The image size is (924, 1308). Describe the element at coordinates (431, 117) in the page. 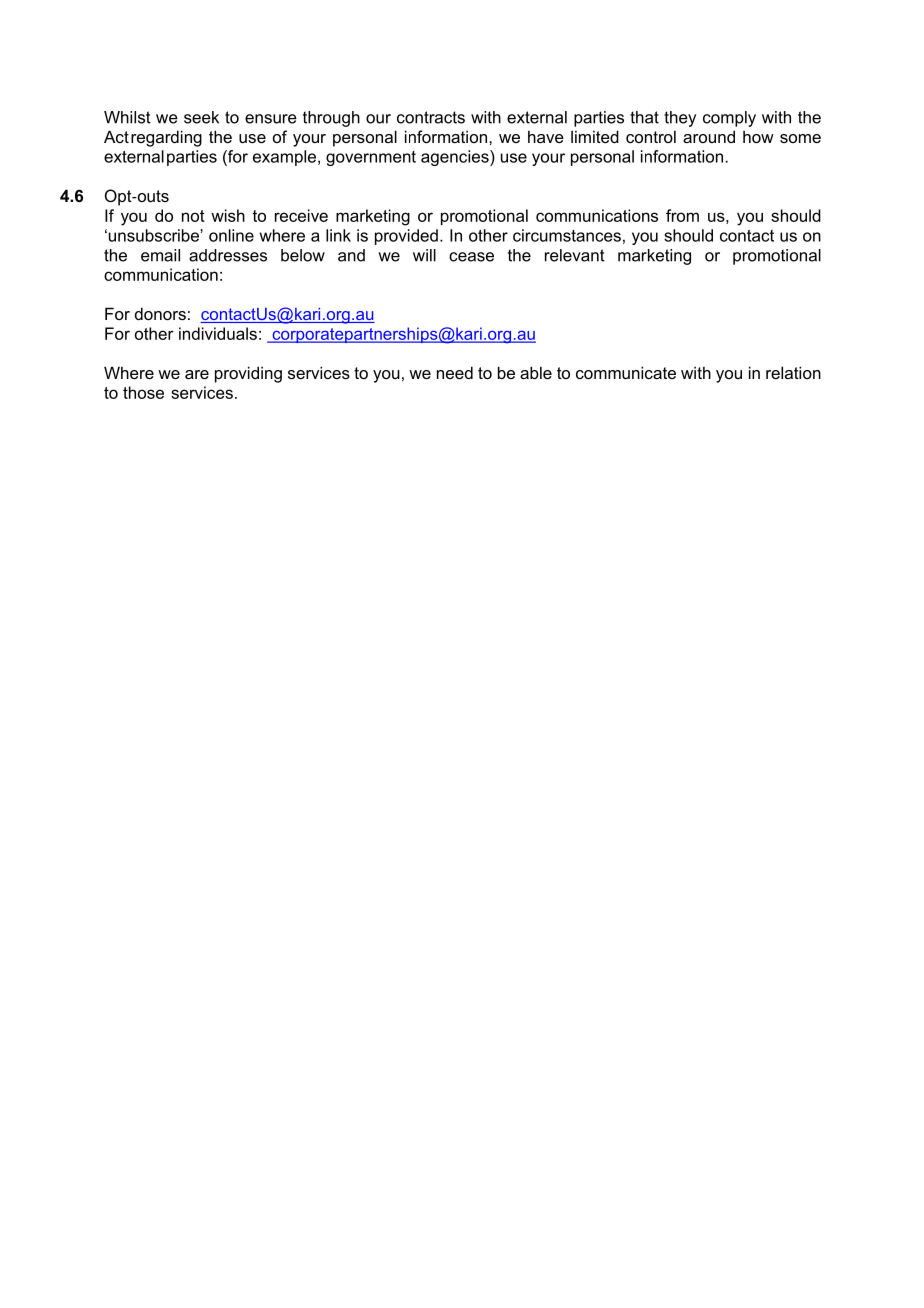

I see `contracts` at that location.
